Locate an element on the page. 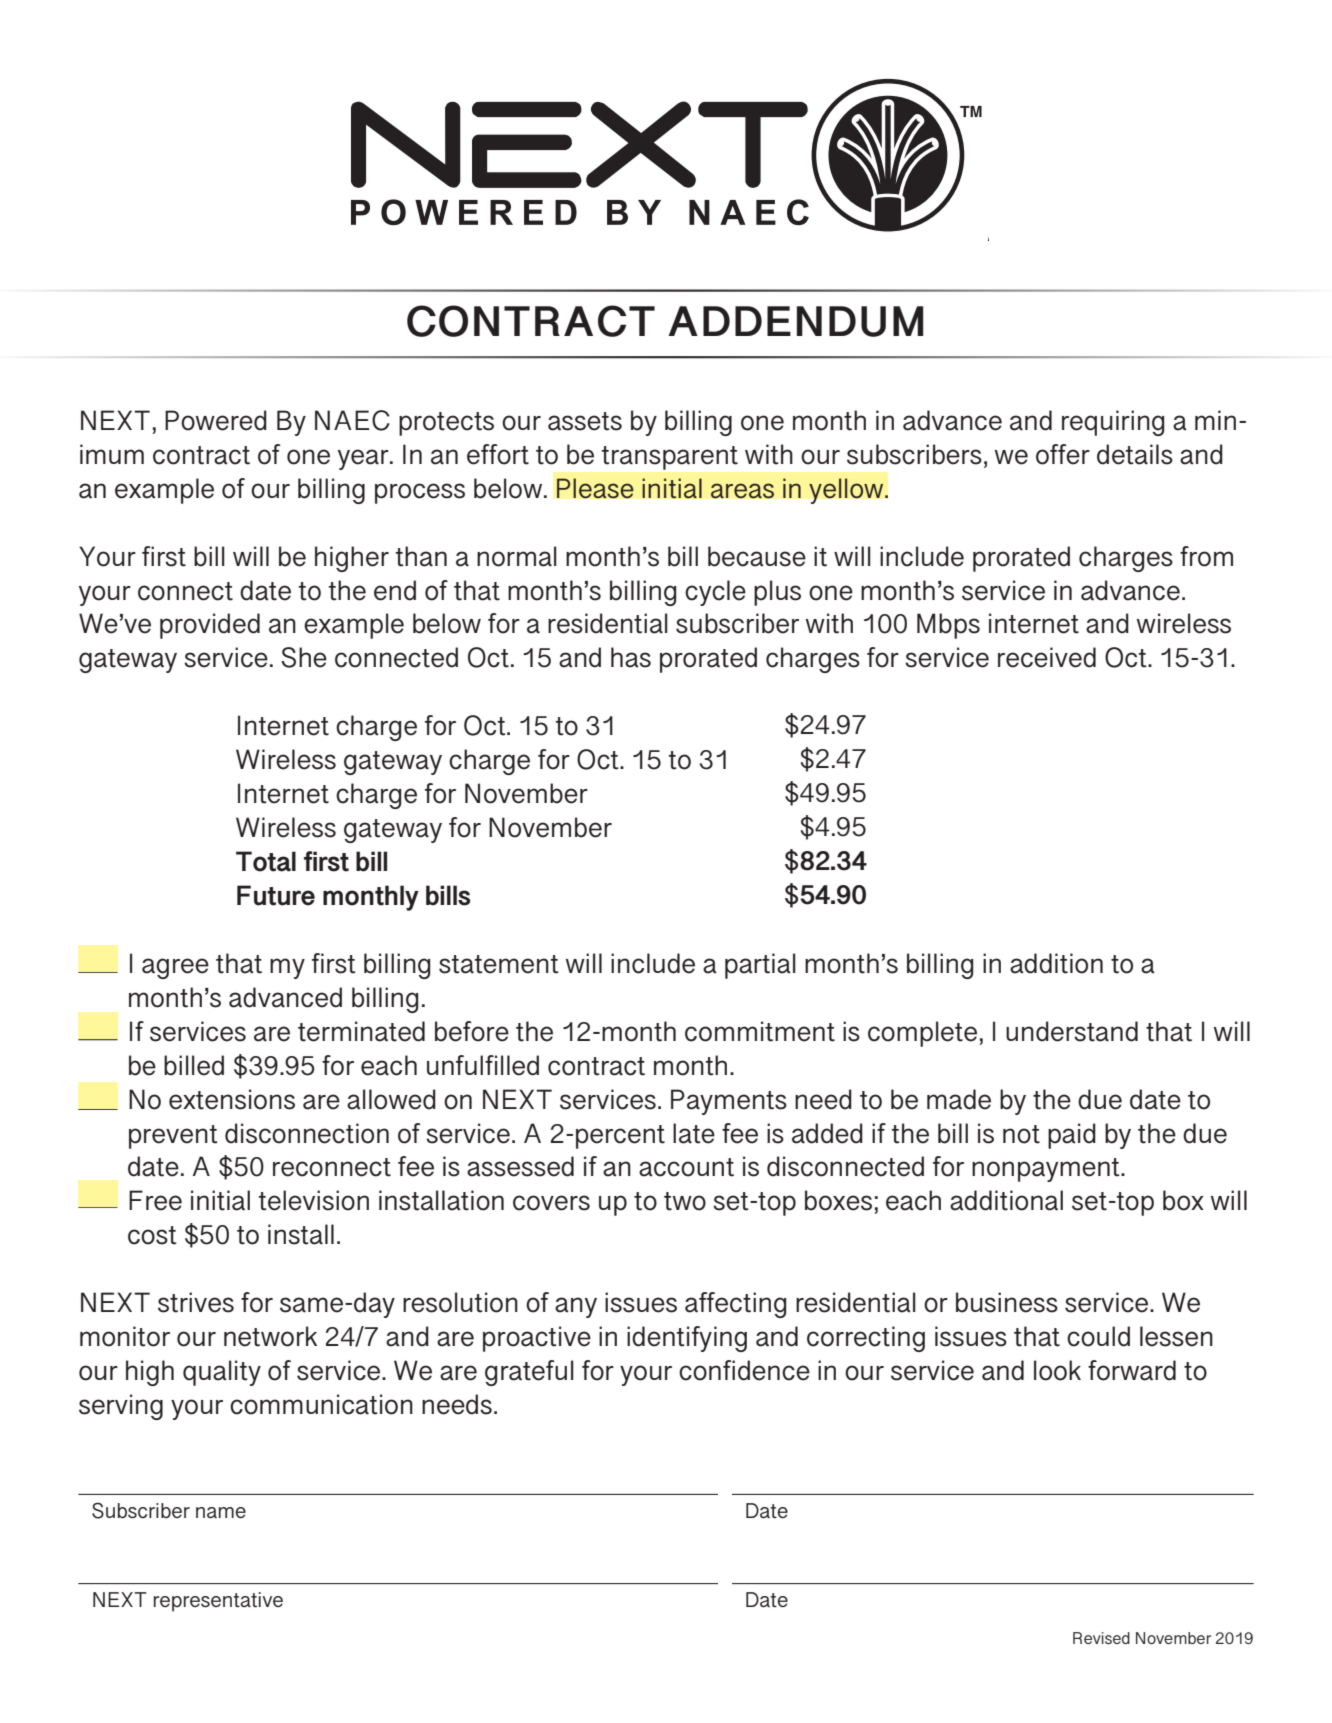 The image size is (1332, 1723). confidence is located at coordinates (744, 1370).
